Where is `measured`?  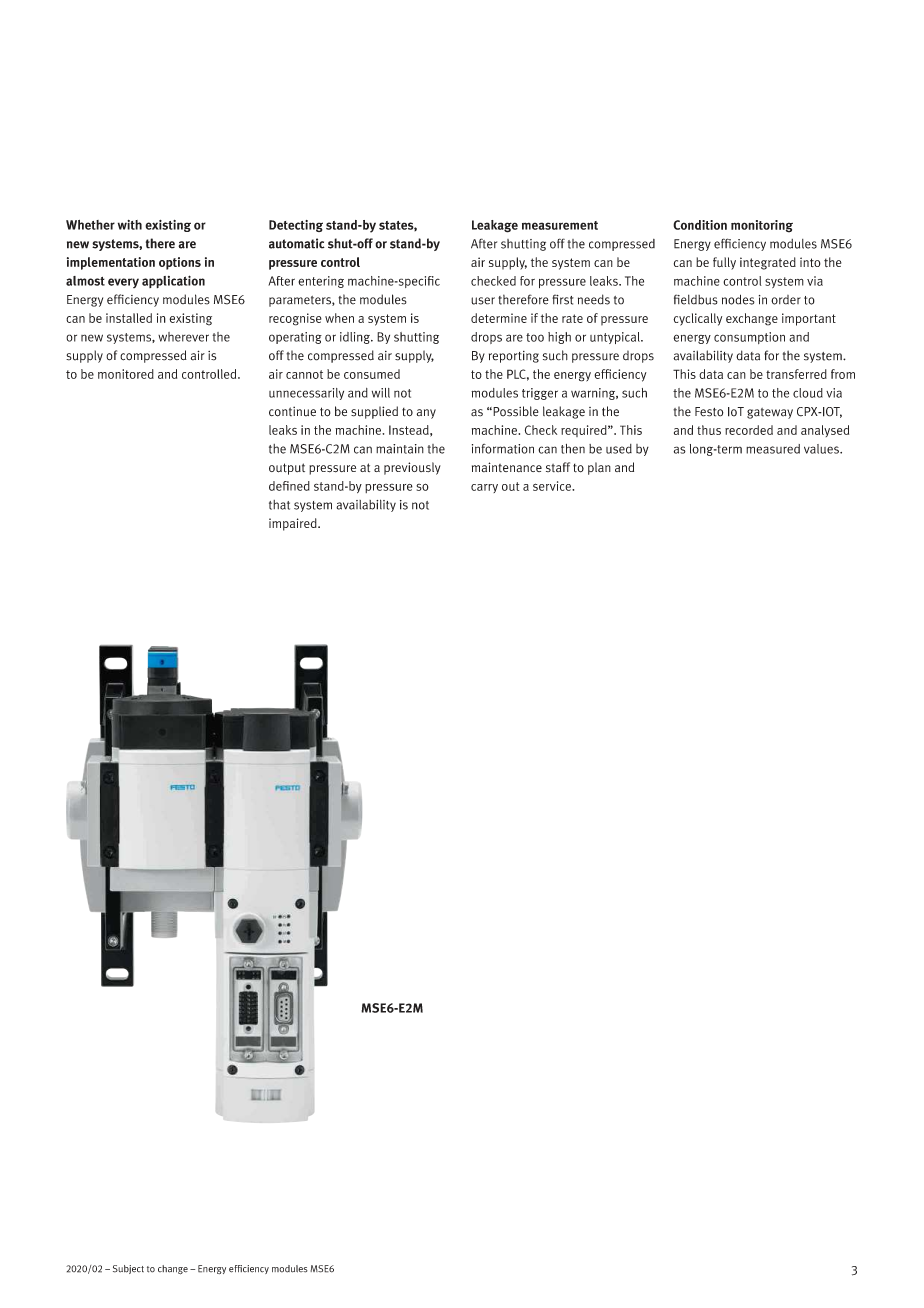 measured is located at coordinates (773, 449).
